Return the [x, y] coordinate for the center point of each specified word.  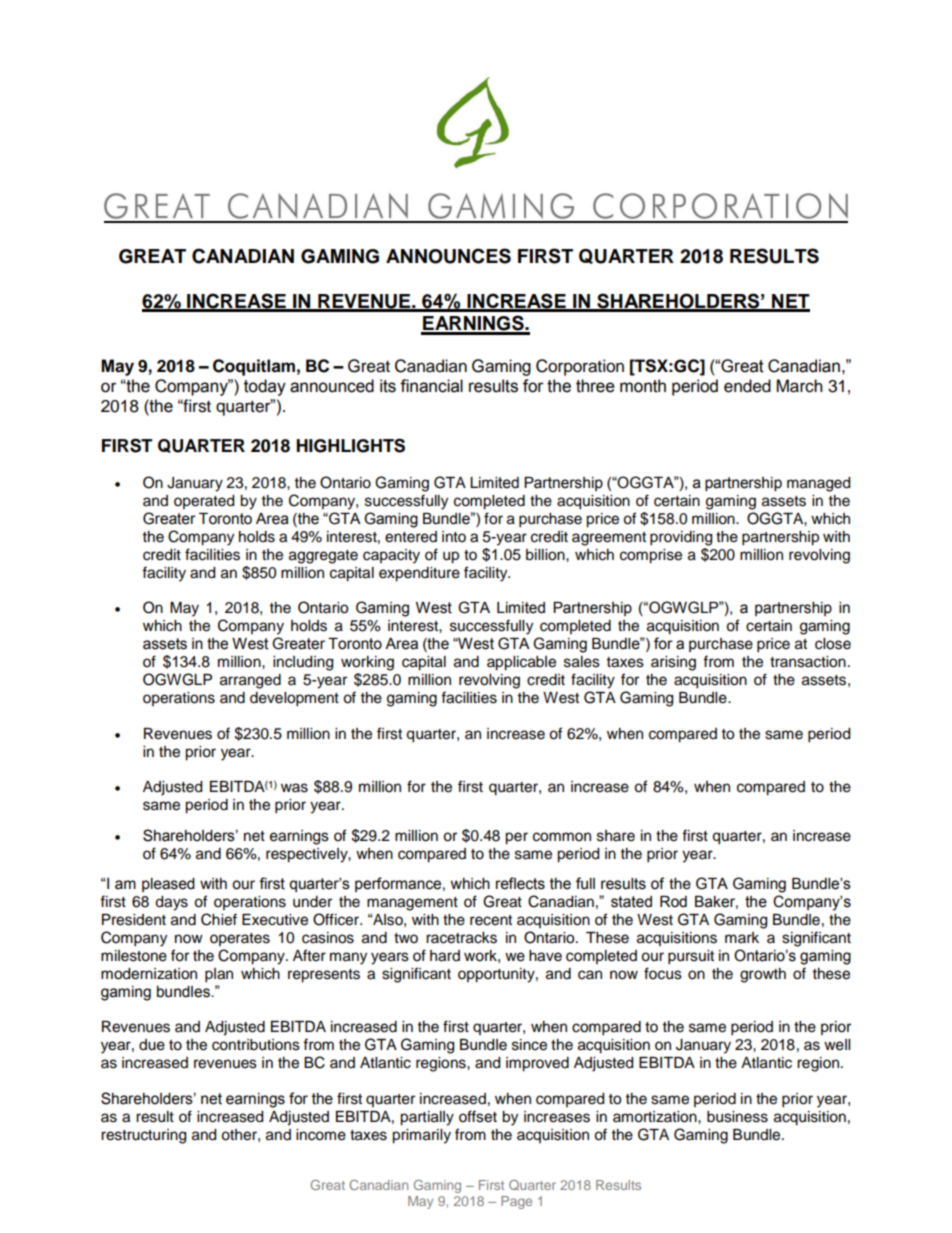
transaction [808, 662]
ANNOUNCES [448, 256]
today [265, 387]
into [454, 537]
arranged [250, 681]
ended [747, 386]
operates [240, 939]
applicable [521, 663]
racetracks [461, 938]
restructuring [143, 1136]
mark [742, 937]
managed [818, 484]
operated [204, 502]
